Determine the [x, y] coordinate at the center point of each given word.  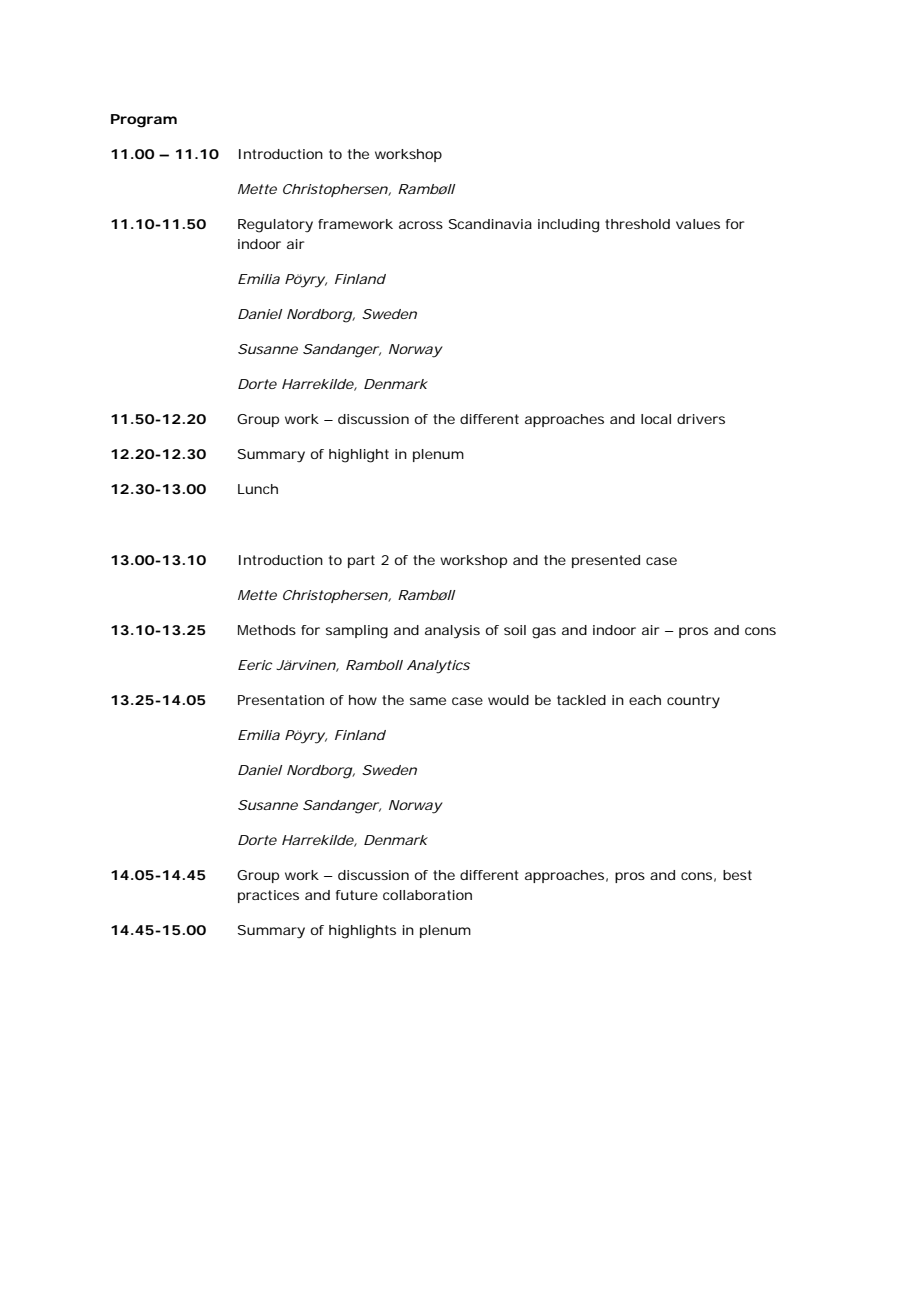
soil [515, 630]
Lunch [258, 489]
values [698, 224]
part [361, 561]
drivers [701, 419]
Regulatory [275, 226]
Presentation [281, 700]
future [357, 895]
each [645, 700]
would [508, 700]
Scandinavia [490, 224]
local [656, 419]
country [693, 702]
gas [544, 633]
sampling [357, 632]
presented [606, 561]
